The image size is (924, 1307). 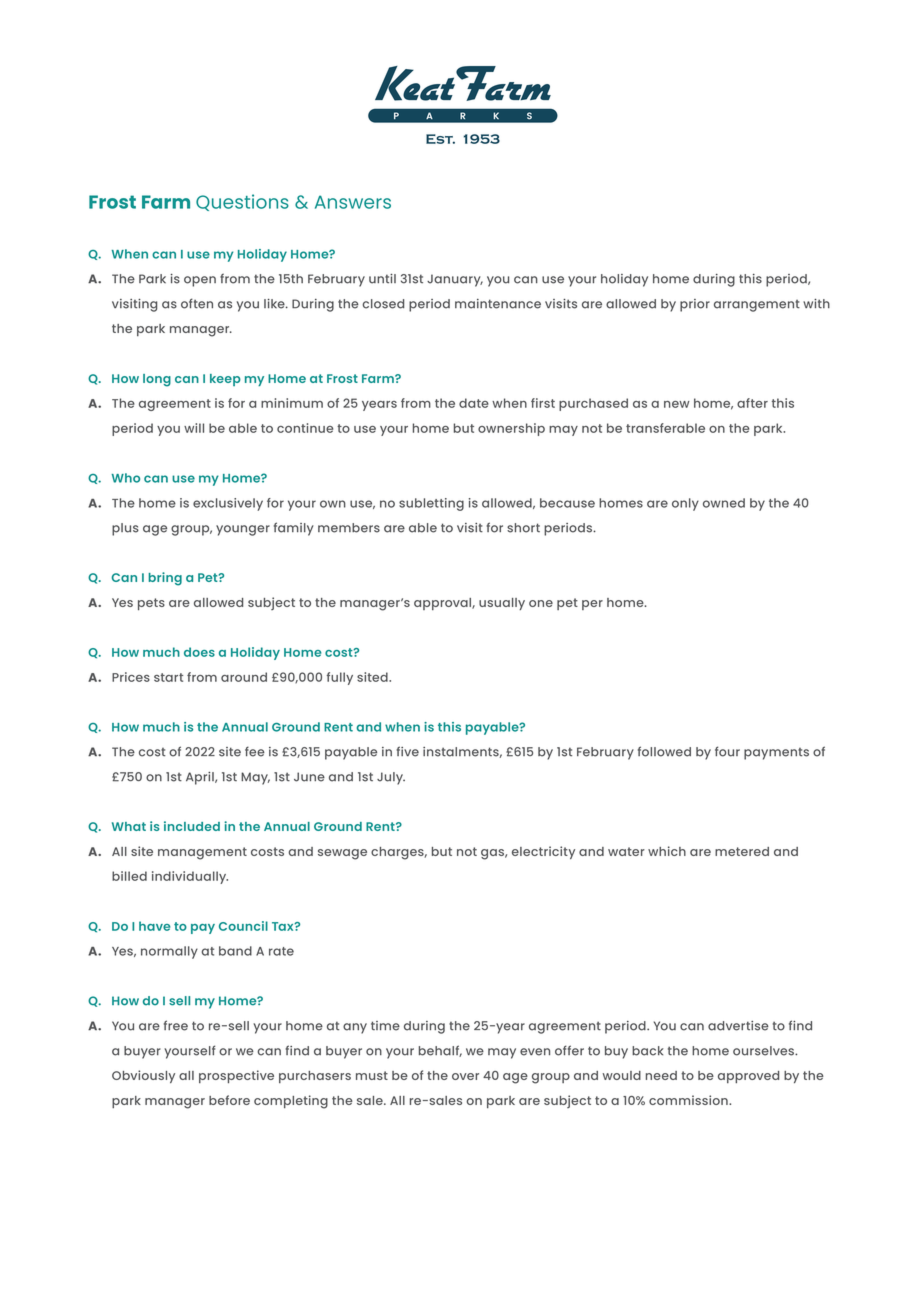 I want to click on does, so click(x=199, y=652).
